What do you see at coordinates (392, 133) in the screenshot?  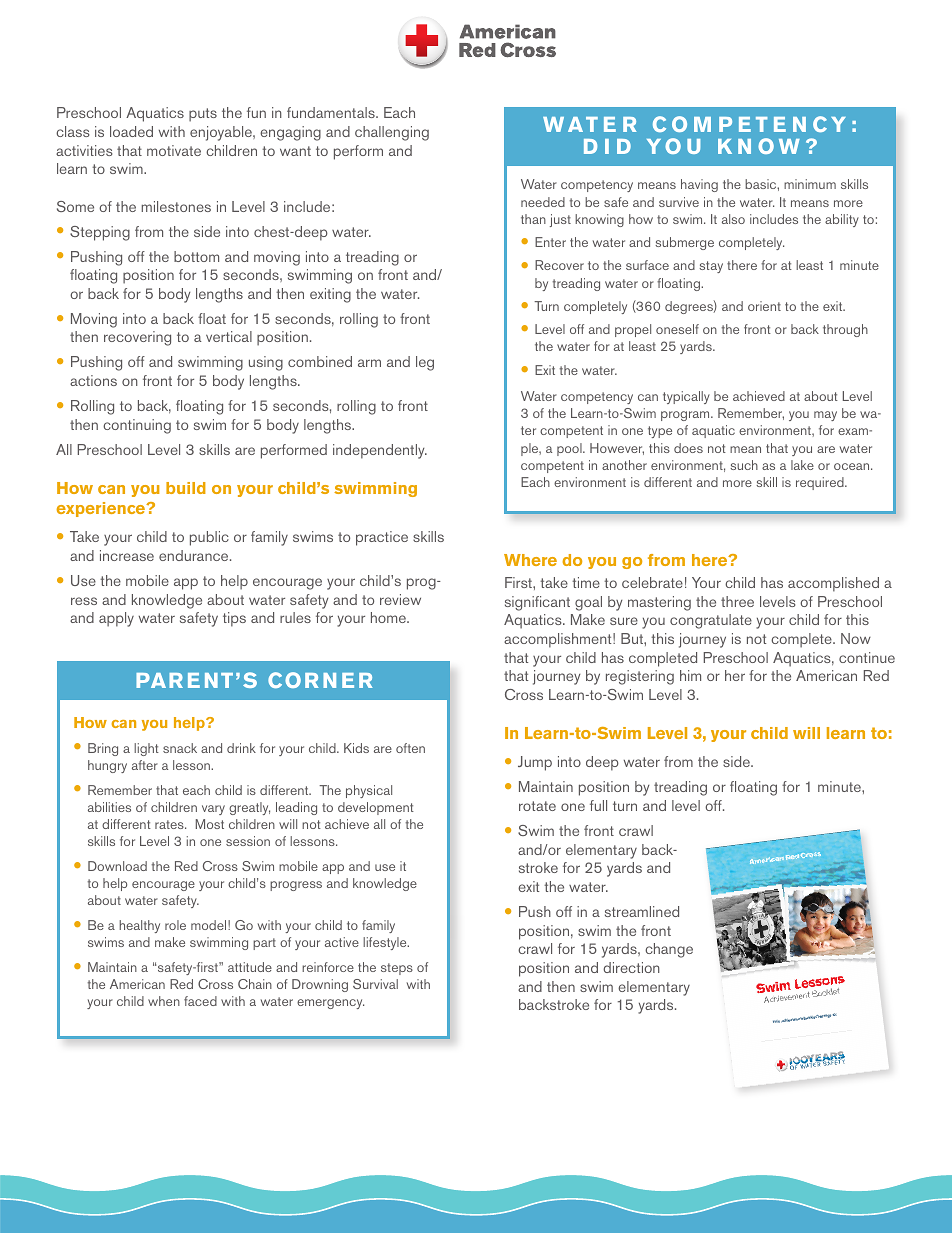 I see `challenging` at bounding box center [392, 133].
